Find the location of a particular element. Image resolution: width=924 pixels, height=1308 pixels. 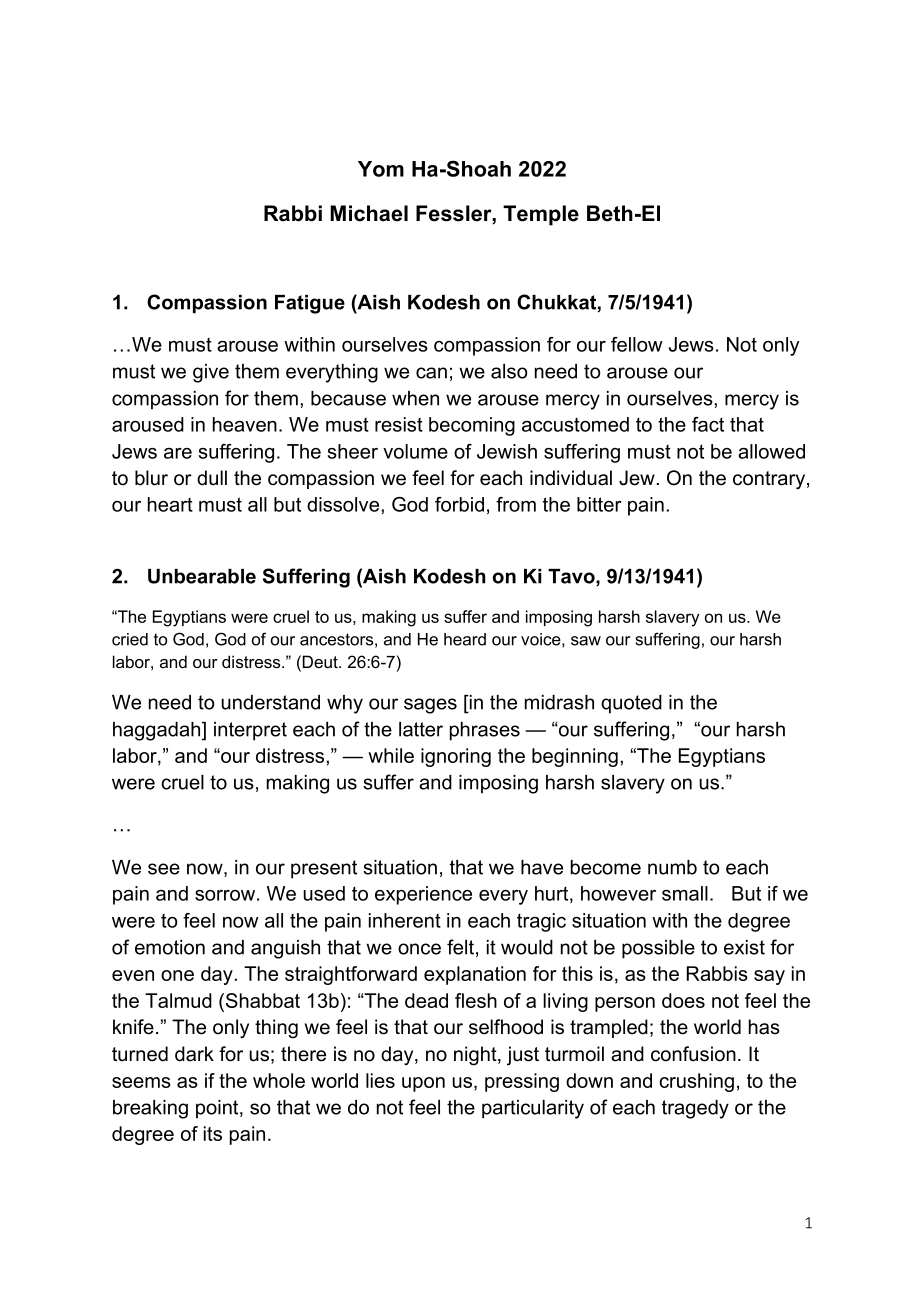

cried is located at coordinates (130, 639).
